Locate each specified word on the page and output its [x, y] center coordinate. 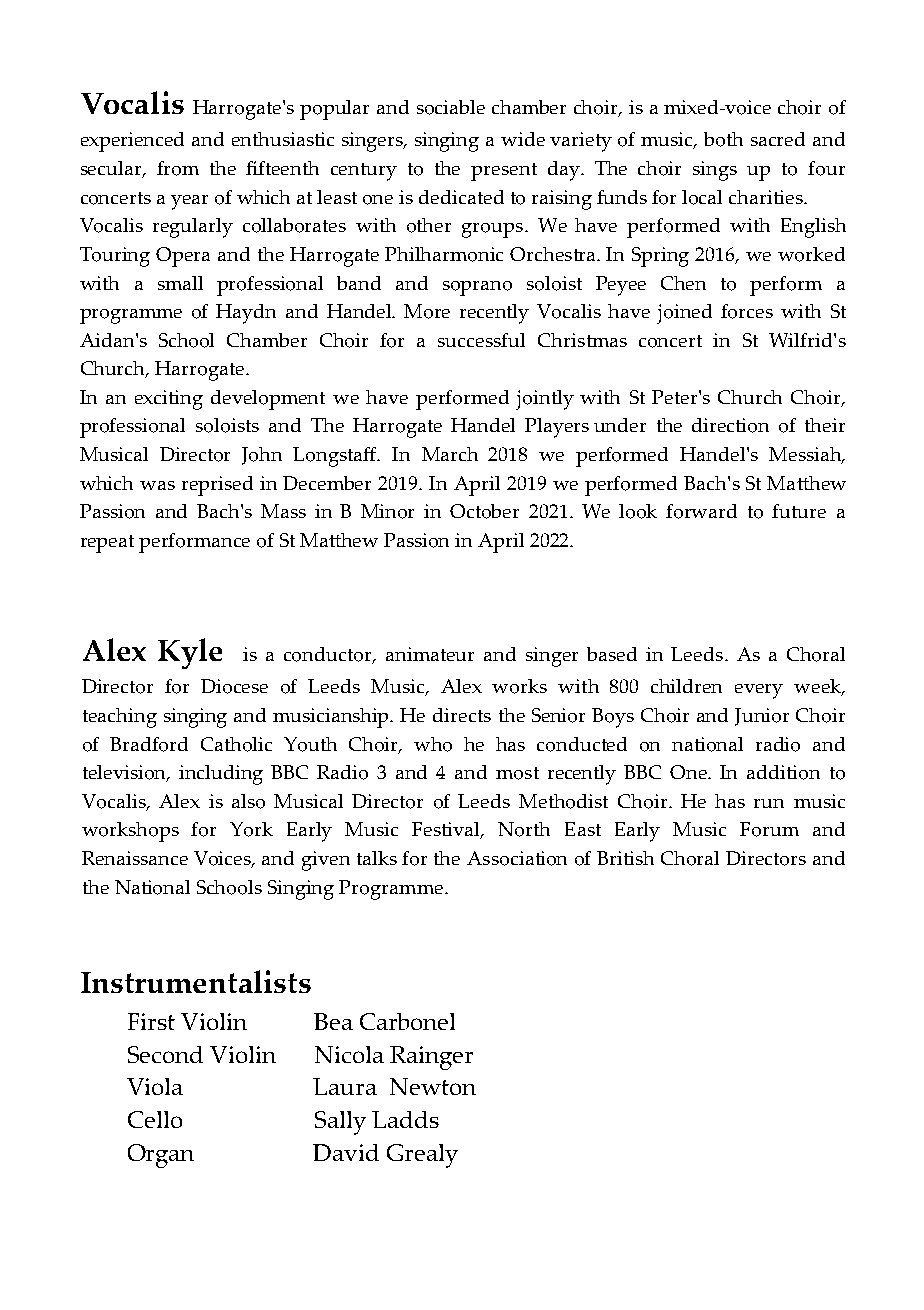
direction [730, 425]
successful [481, 340]
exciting [169, 400]
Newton [433, 1086]
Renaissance [135, 858]
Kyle [190, 653]
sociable [451, 107]
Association [517, 858]
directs [462, 715]
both [723, 139]
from [178, 168]
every [759, 691]
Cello [155, 1119]
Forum [769, 829]
